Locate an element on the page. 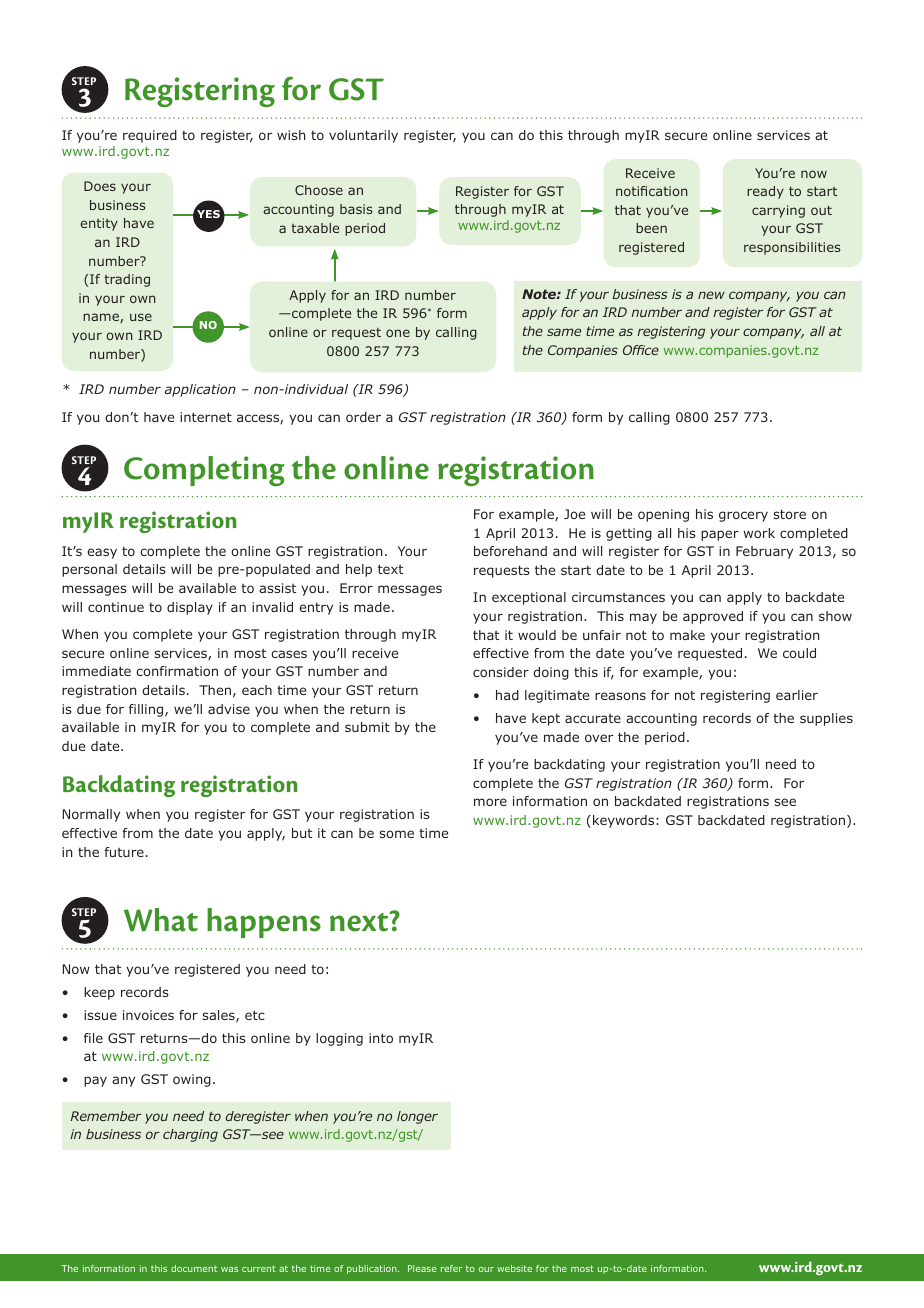  document is located at coordinates (194, 1268).
